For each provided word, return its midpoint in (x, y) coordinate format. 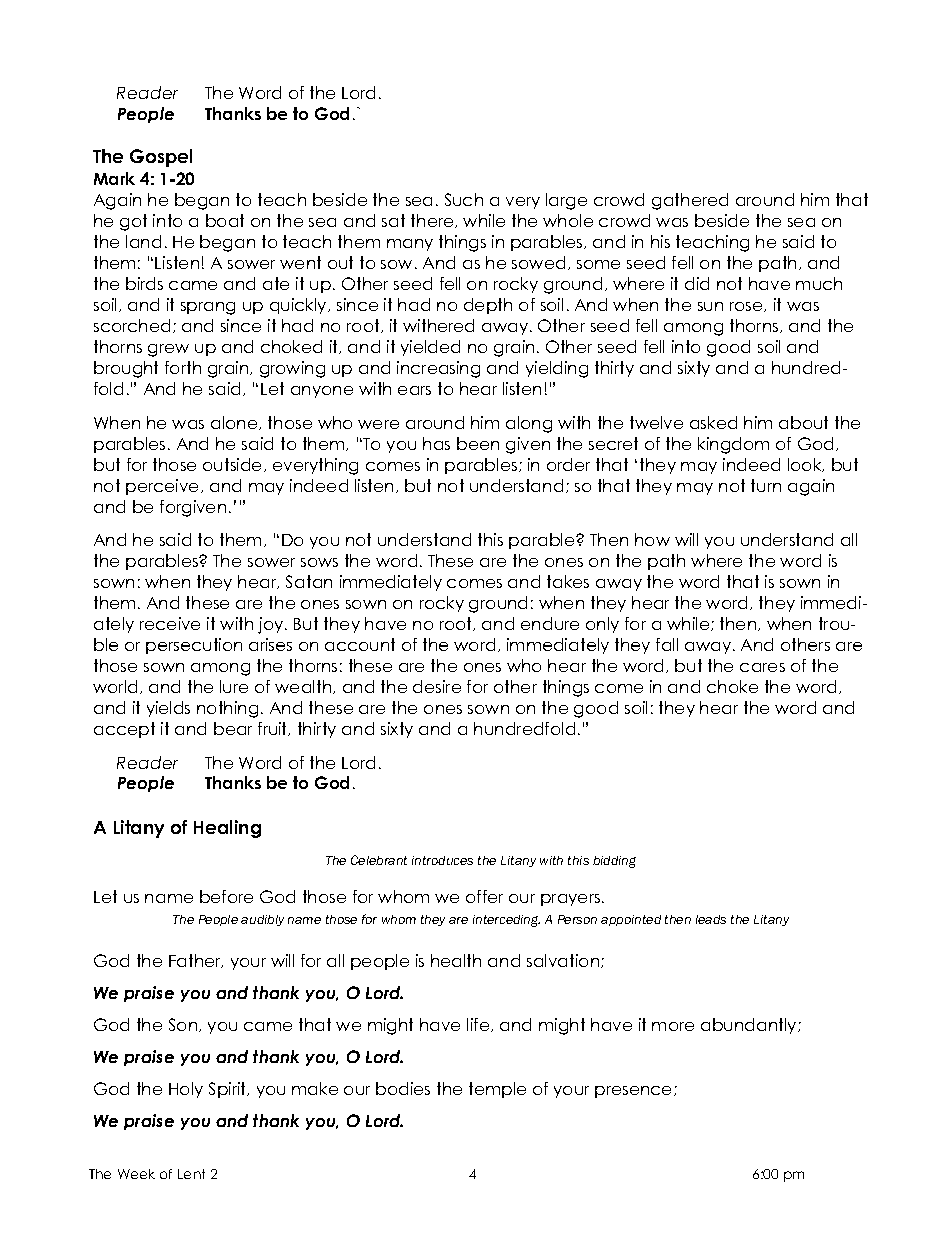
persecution (194, 646)
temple (497, 1090)
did (697, 283)
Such (464, 199)
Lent (191, 1174)
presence (635, 1092)
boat (225, 220)
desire (437, 686)
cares (762, 667)
